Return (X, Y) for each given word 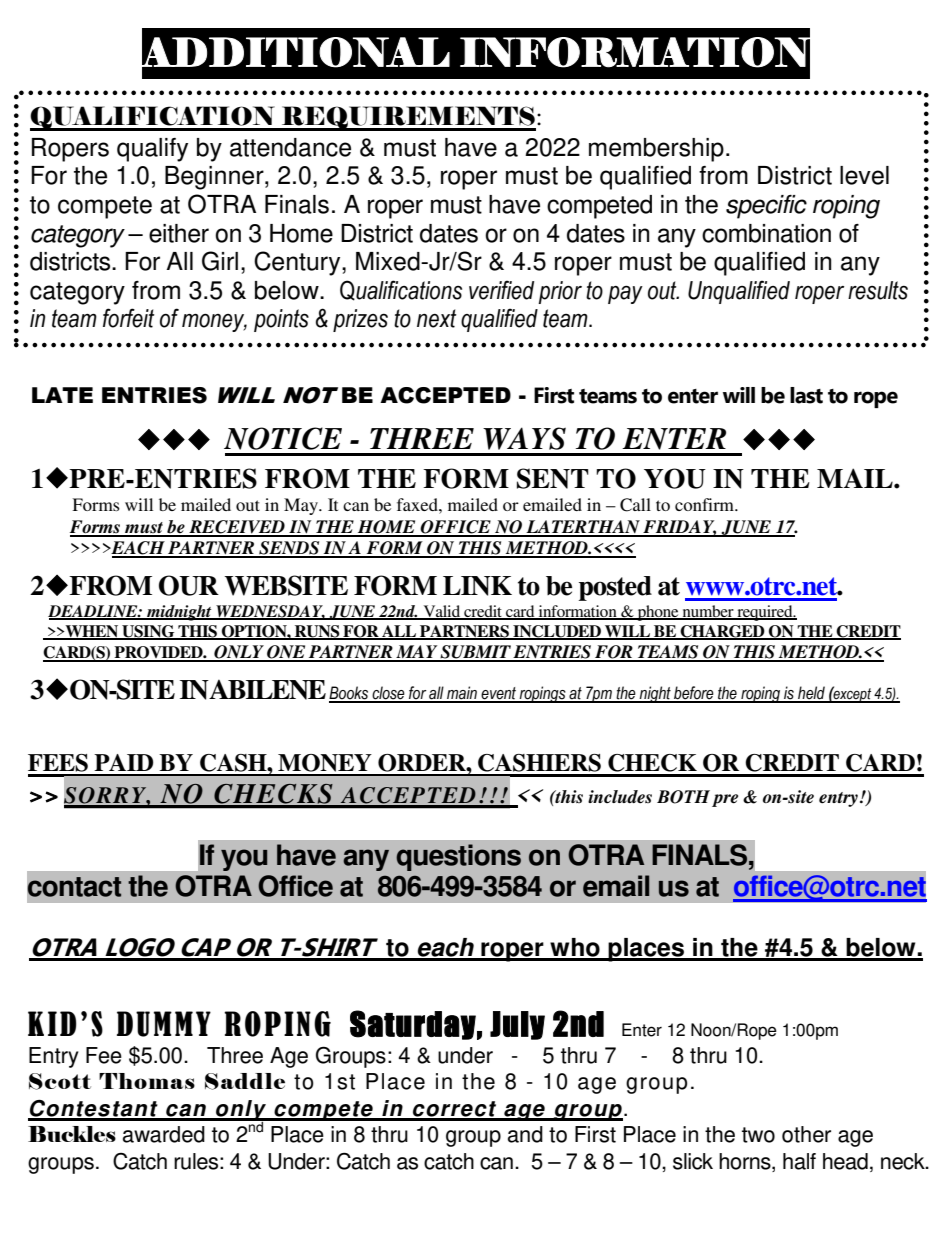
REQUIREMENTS (408, 118)
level (864, 175)
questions (458, 857)
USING (148, 632)
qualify (152, 150)
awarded (164, 1134)
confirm (706, 504)
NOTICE (283, 438)
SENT (553, 478)
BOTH (683, 797)
